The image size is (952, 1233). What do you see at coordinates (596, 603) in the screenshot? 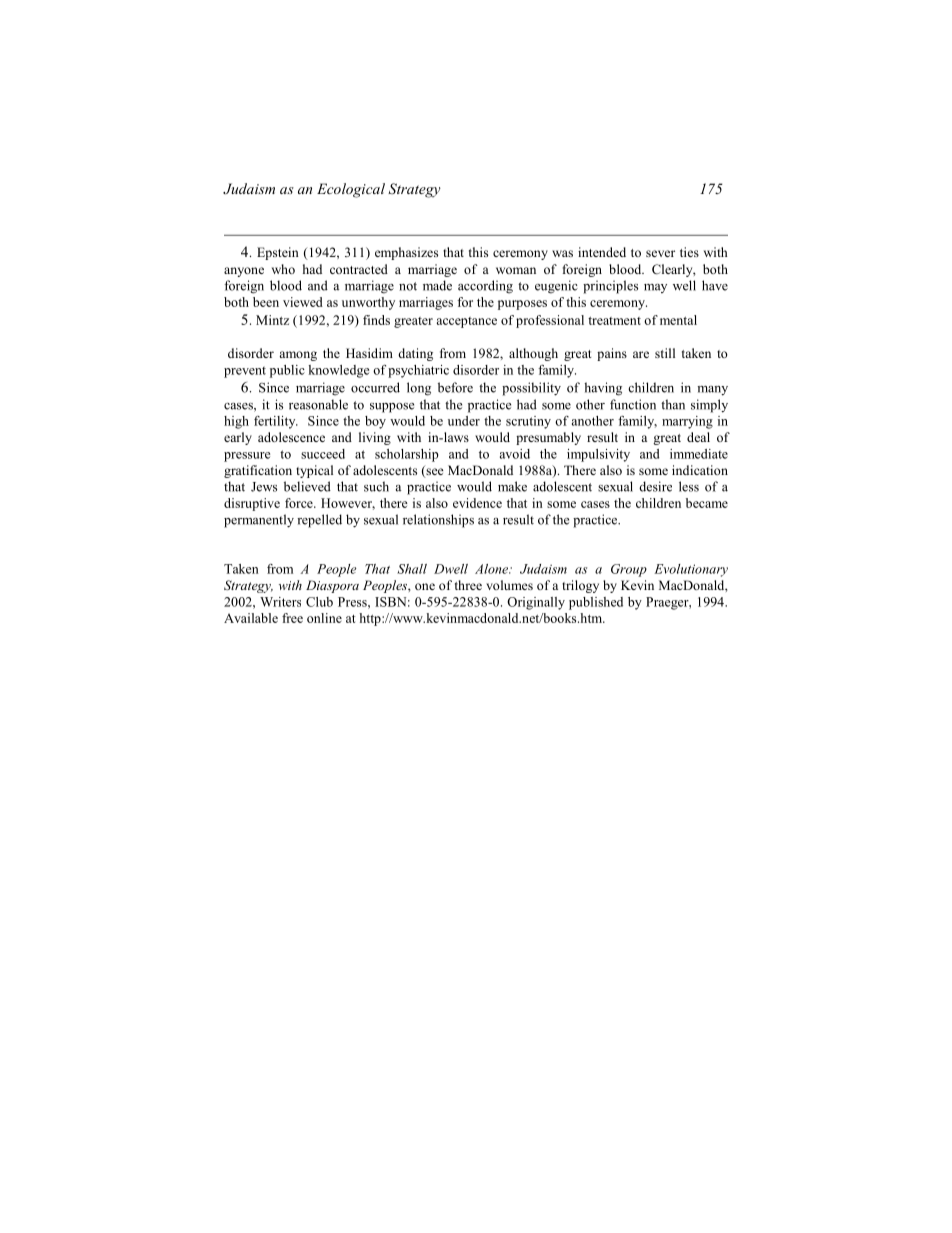
I see `published` at bounding box center [596, 603].
